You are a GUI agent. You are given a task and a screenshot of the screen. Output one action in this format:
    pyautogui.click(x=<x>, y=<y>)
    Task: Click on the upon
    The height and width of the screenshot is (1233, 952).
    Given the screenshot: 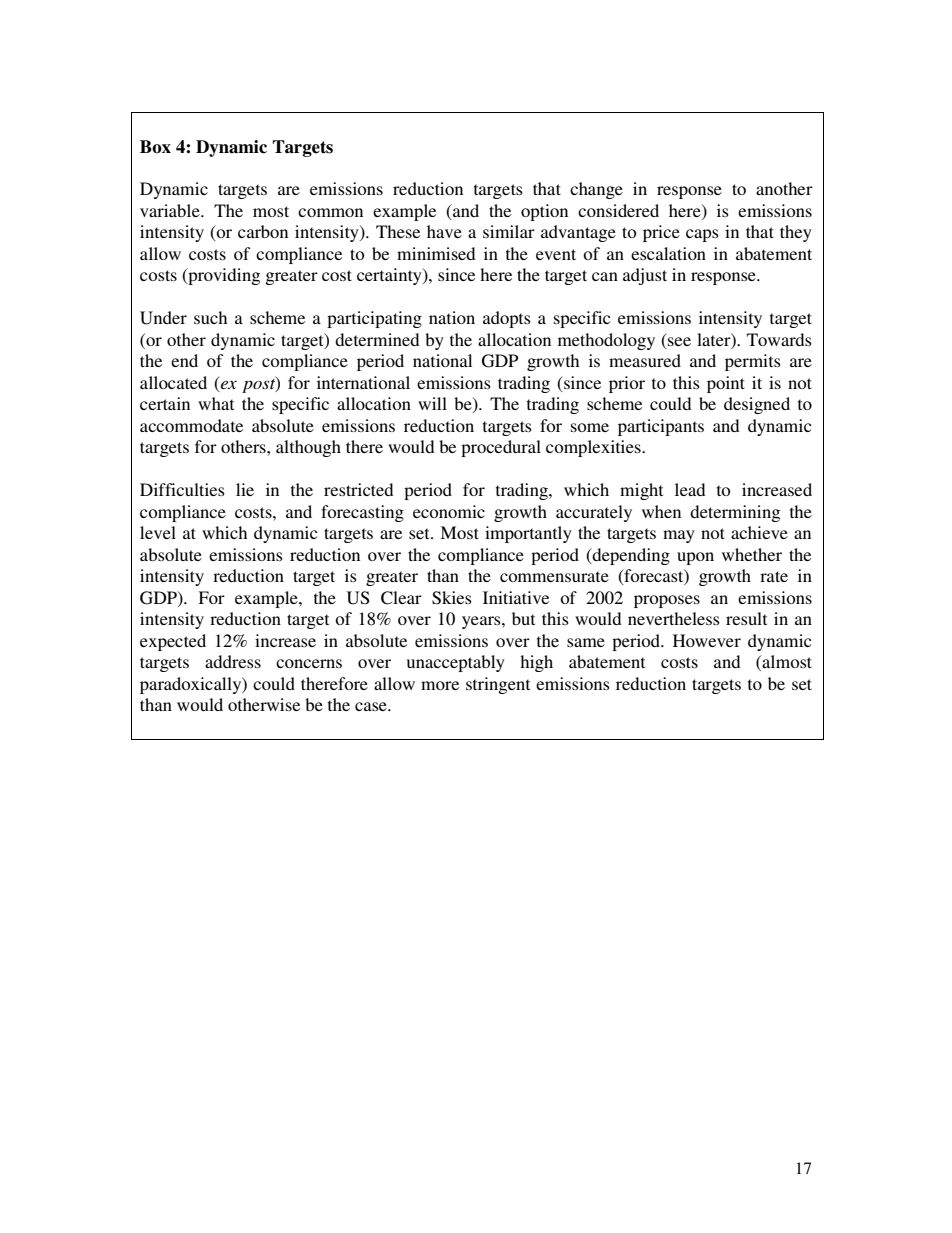 What is the action you would take?
    pyautogui.click(x=695, y=558)
